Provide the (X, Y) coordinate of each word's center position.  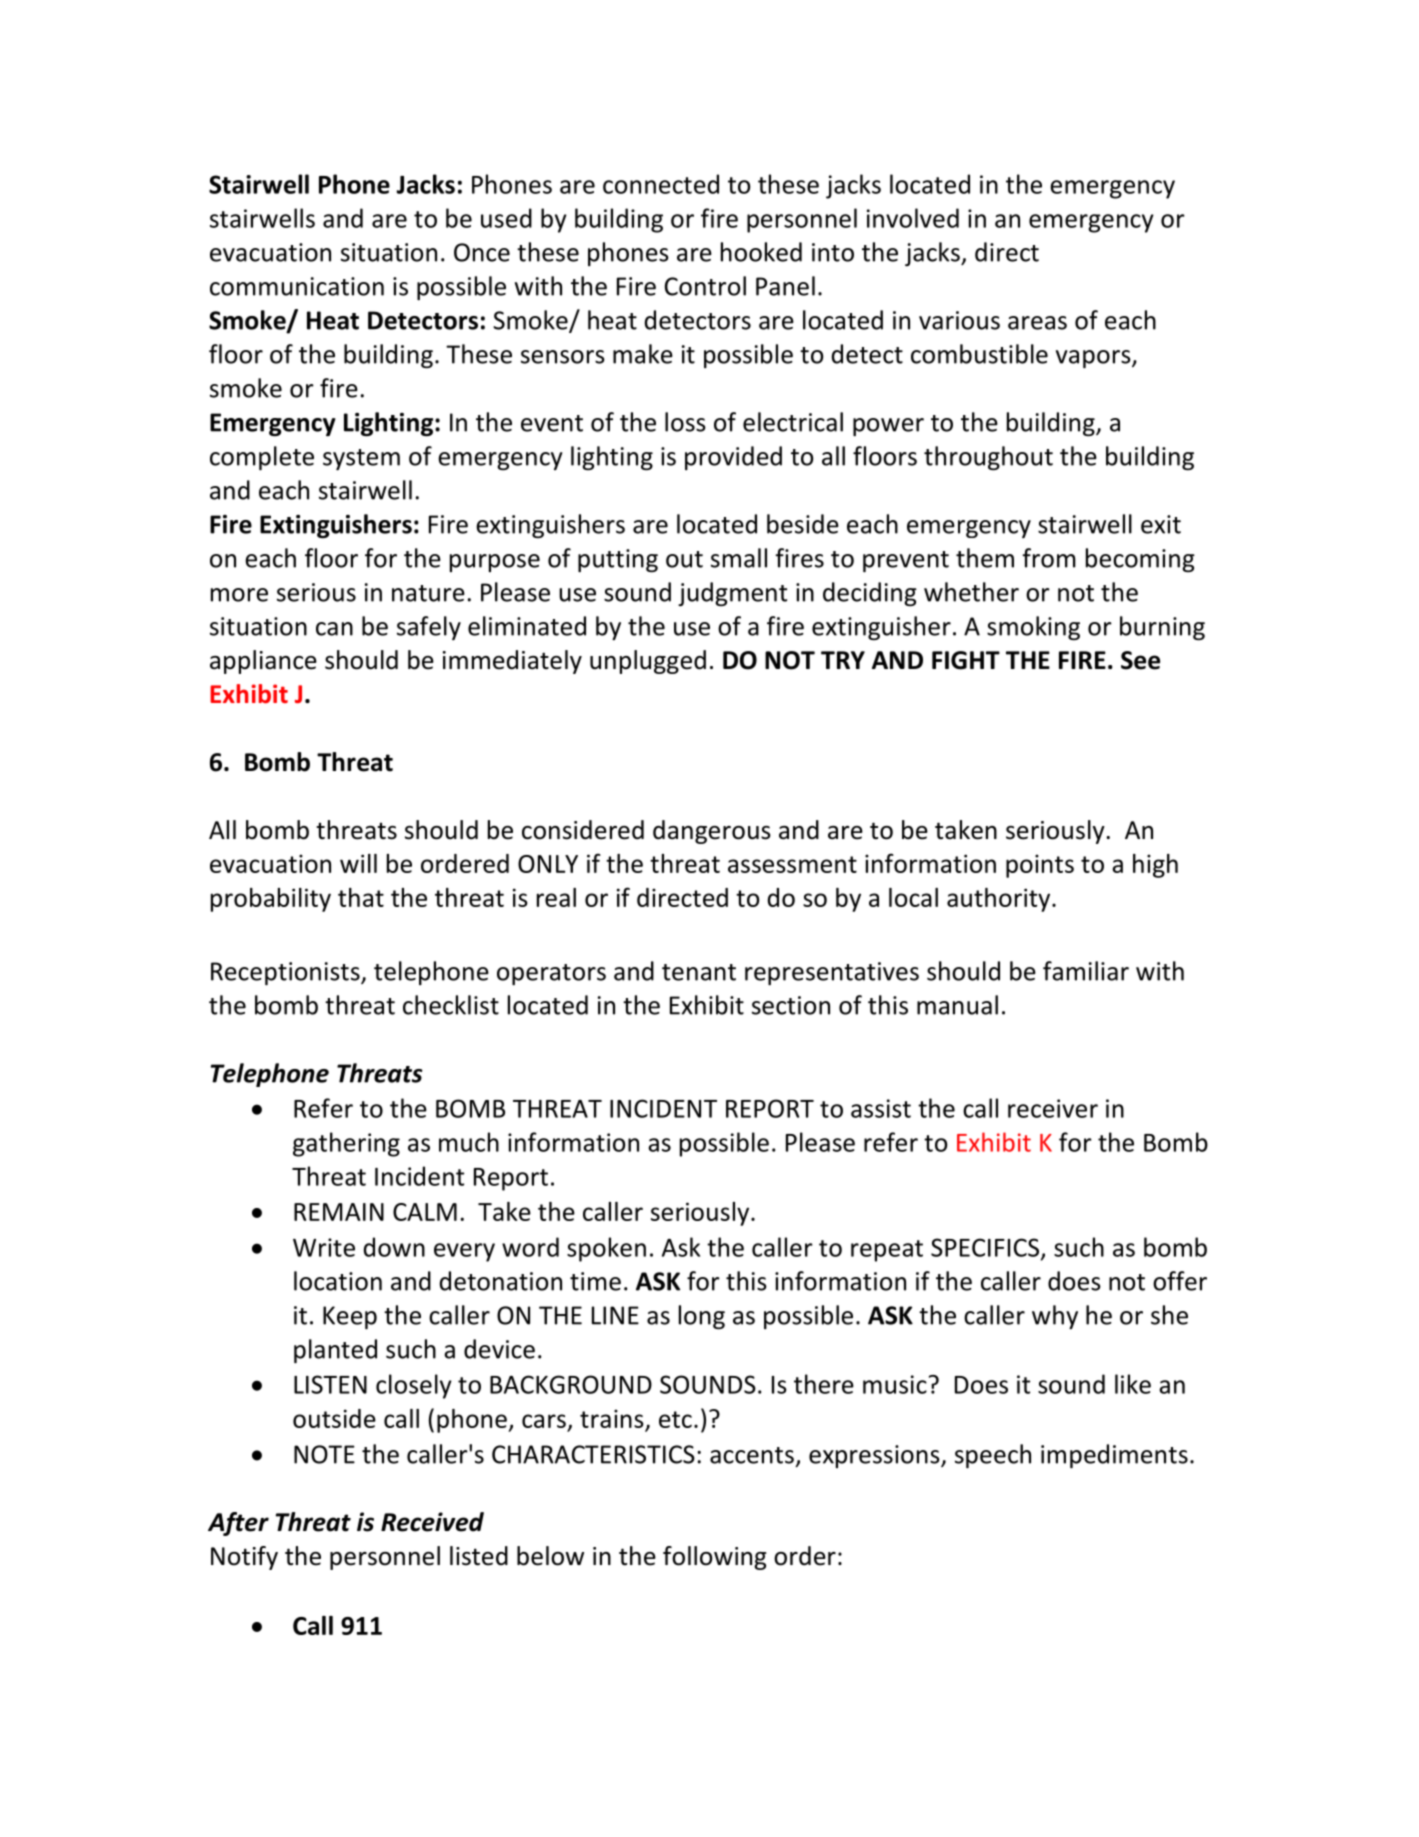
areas (1037, 323)
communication (297, 286)
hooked (761, 252)
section (791, 1005)
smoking (1033, 628)
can (334, 629)
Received (432, 1522)
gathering (346, 1144)
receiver (1053, 1108)
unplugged (648, 662)
